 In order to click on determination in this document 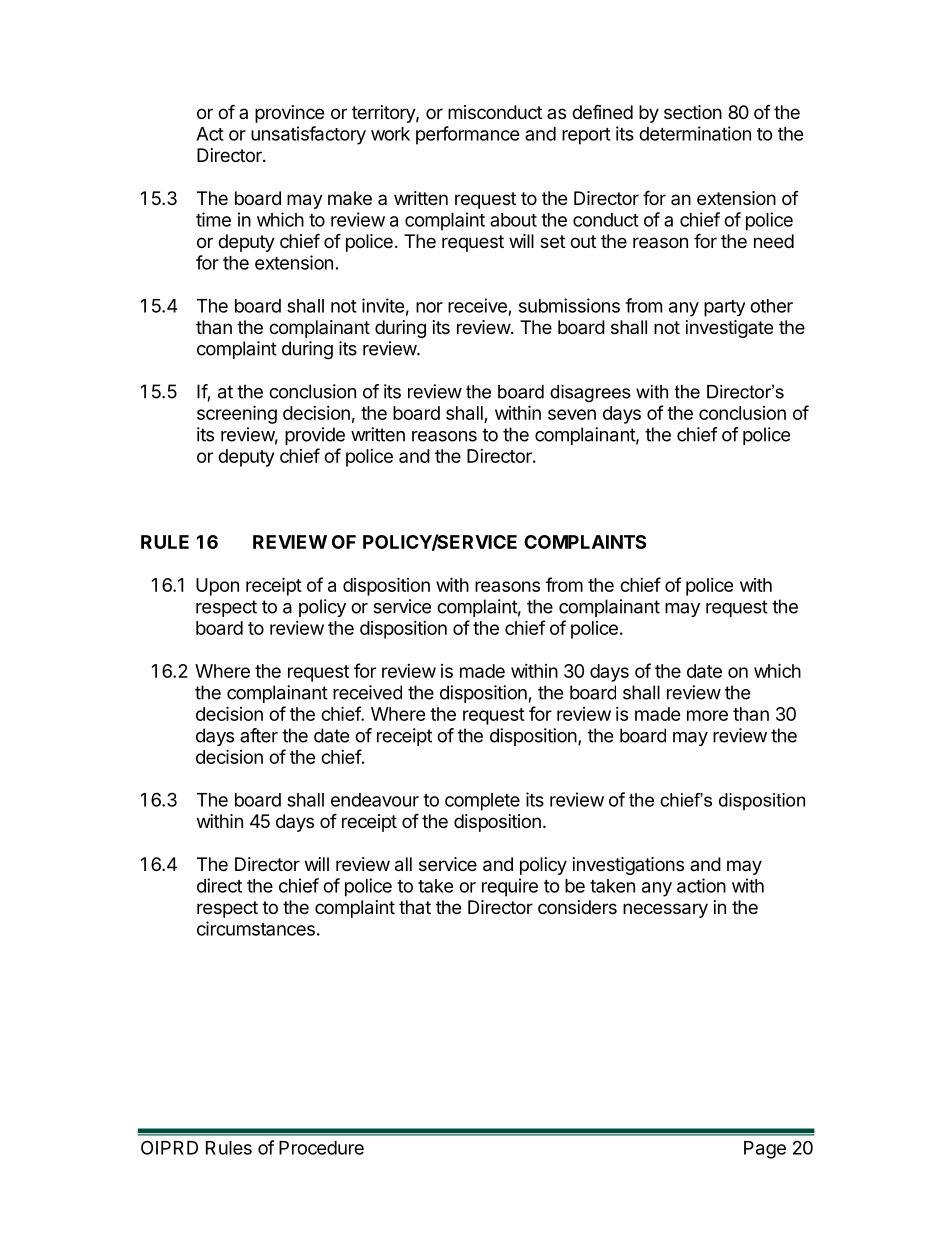, I will do `click(695, 133)`.
